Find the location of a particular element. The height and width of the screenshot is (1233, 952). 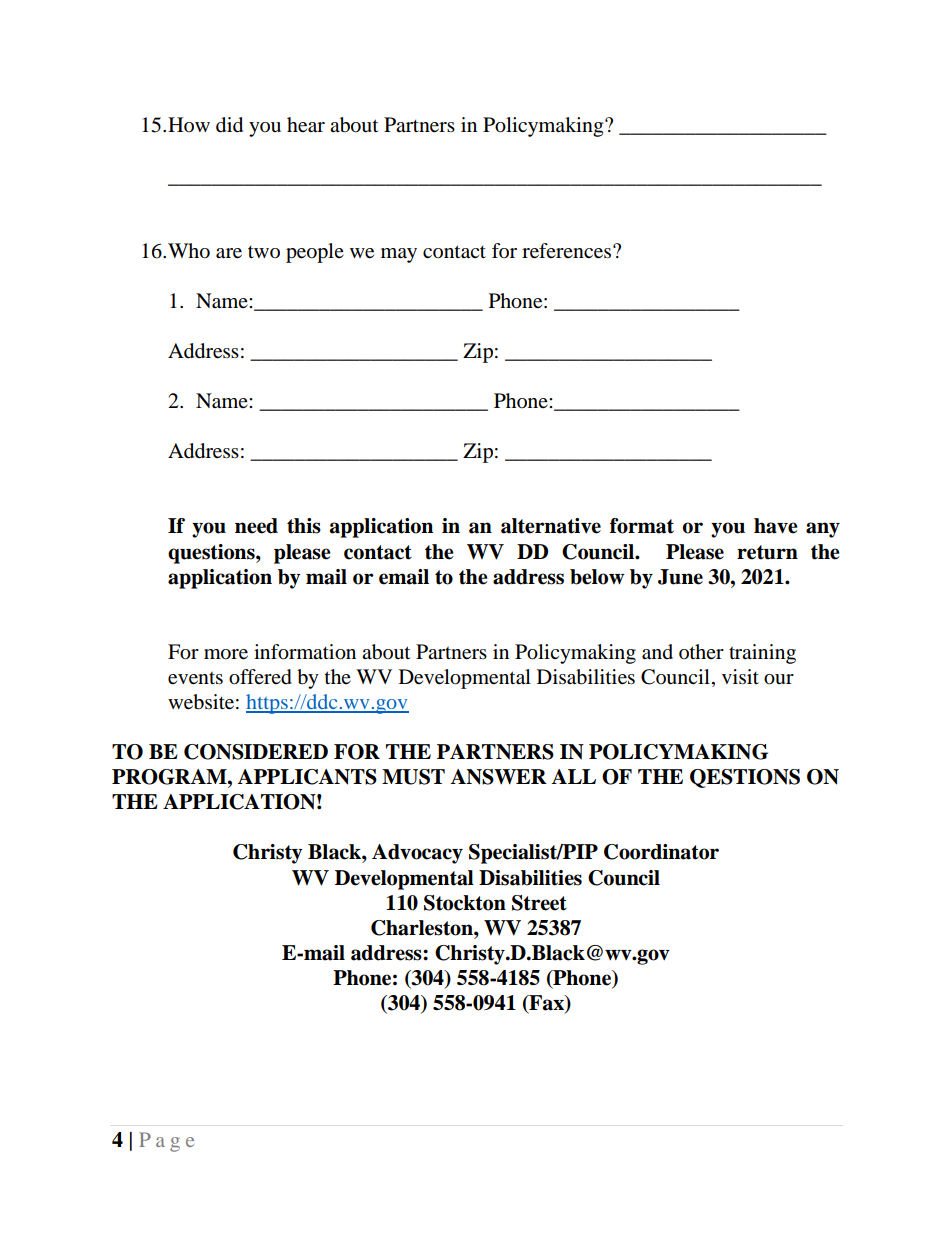

Stockton is located at coordinates (465, 903).
